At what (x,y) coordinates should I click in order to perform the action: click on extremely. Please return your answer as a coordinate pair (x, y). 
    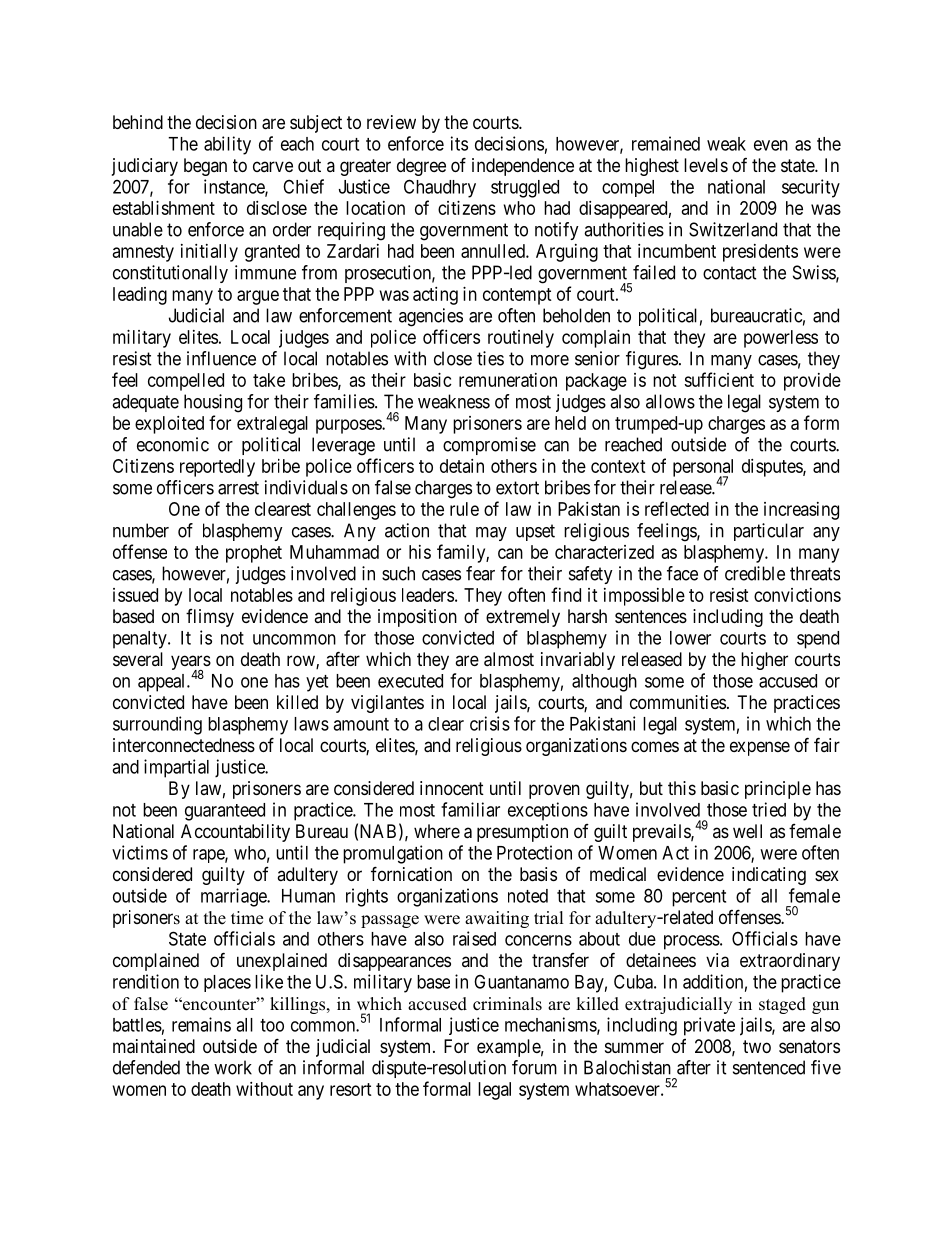
    Looking at the image, I should click on (523, 618).
